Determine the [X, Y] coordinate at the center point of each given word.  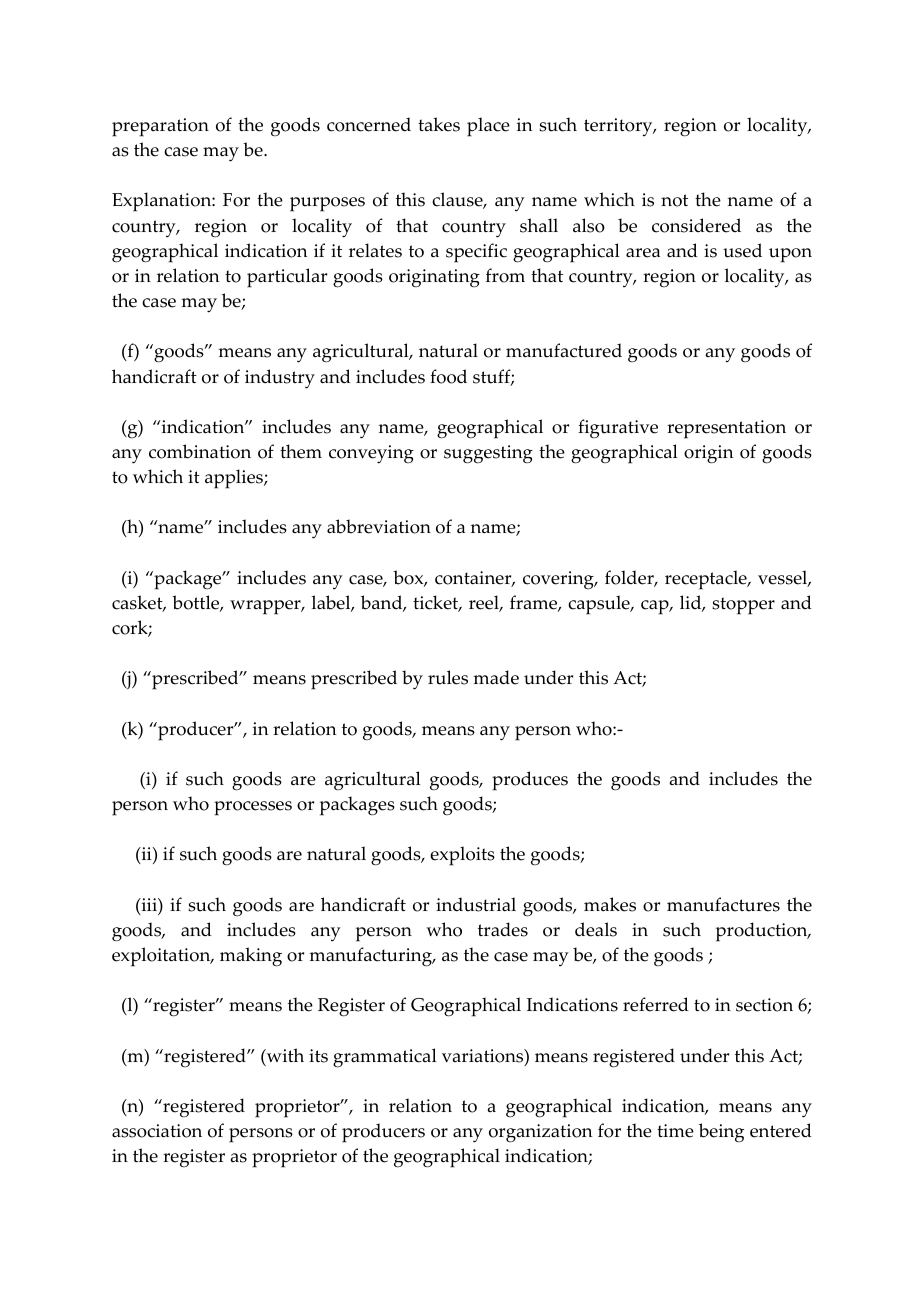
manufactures [723, 904]
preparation [160, 127]
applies [235, 479]
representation [726, 429]
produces [530, 781]
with [284, 1055]
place [488, 127]
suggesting [488, 454]
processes [253, 808]
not [674, 200]
